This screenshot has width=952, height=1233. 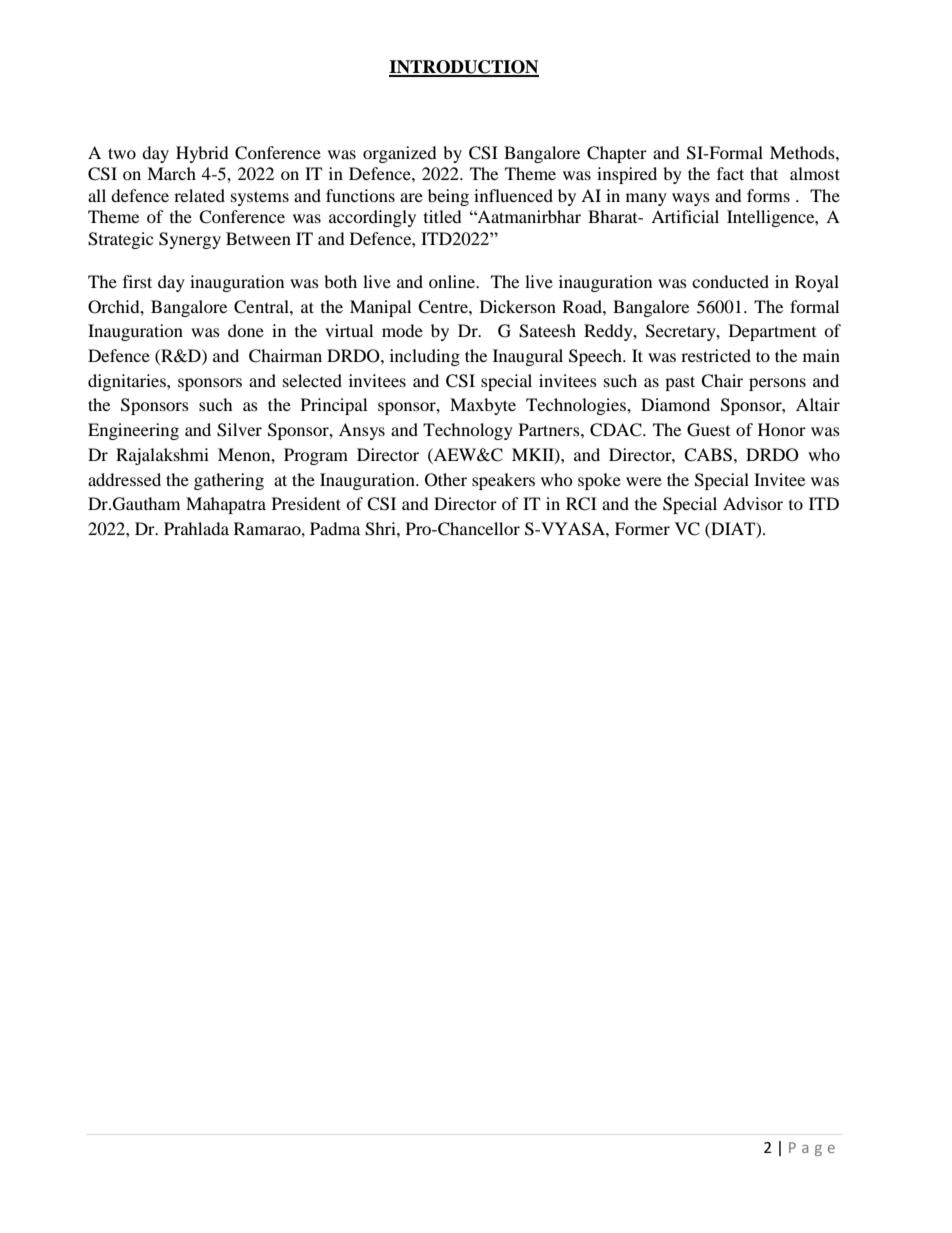 What do you see at coordinates (464, 68) in the screenshot?
I see `INTRODUCTION` at bounding box center [464, 68].
